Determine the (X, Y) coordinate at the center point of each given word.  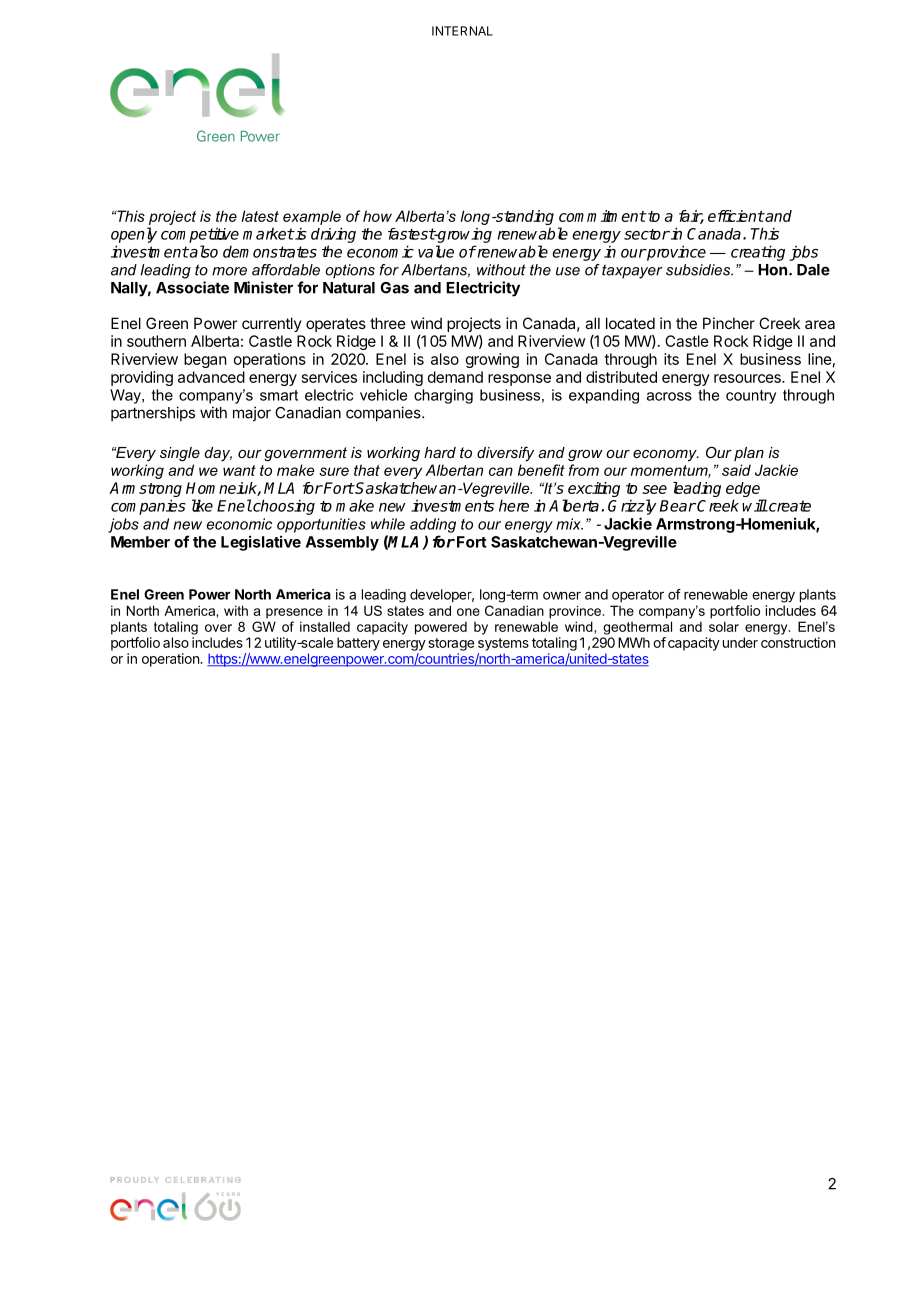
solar (724, 626)
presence (294, 613)
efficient (736, 216)
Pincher (729, 323)
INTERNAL (462, 31)
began (205, 360)
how (377, 216)
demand (455, 377)
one (468, 612)
